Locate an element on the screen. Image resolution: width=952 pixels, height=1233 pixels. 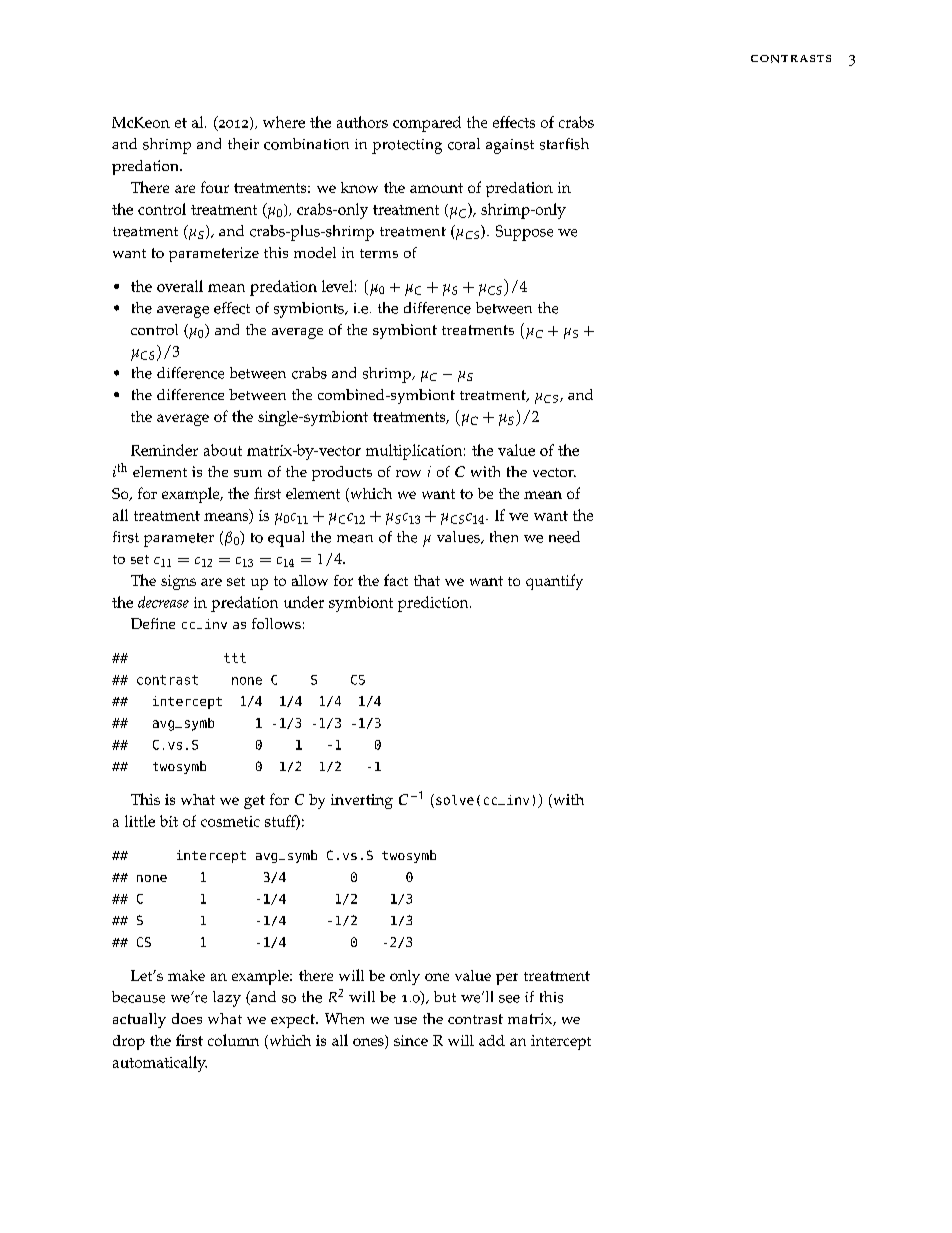
against is located at coordinates (510, 146).
